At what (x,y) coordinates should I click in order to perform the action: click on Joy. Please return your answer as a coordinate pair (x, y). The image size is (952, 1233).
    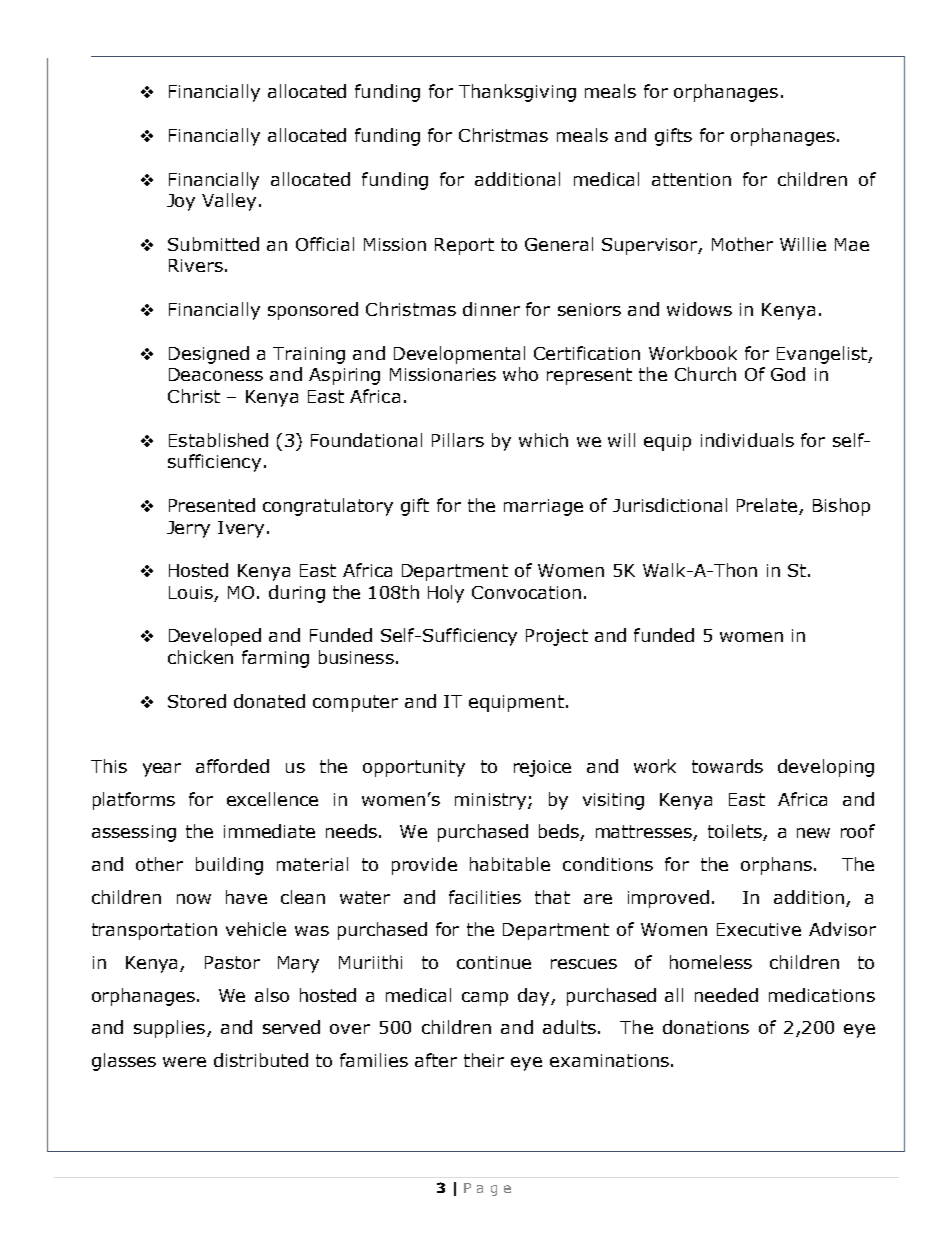
    Looking at the image, I should click on (181, 202).
